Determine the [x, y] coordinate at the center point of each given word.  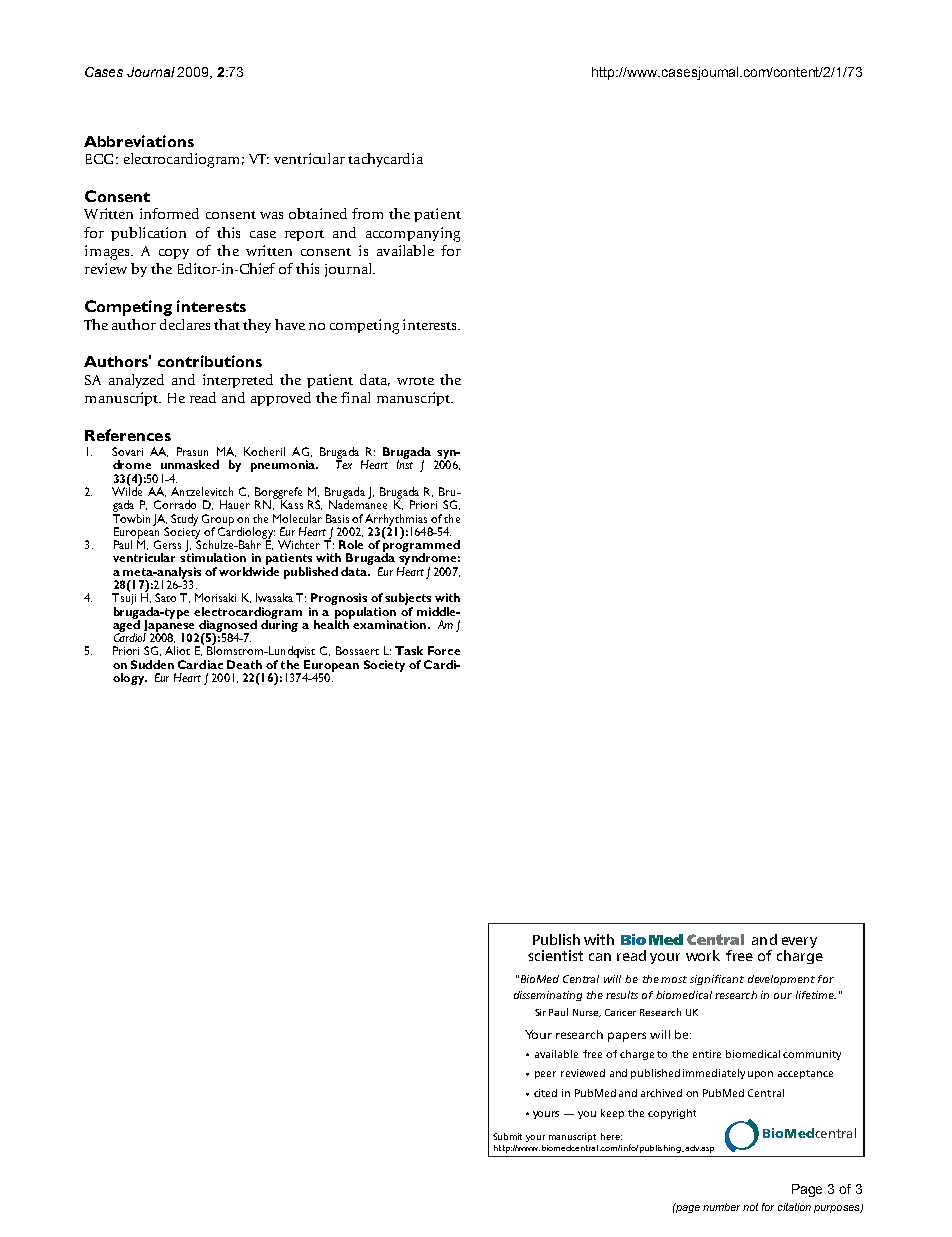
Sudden [152, 664]
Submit [507, 1136]
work [703, 955]
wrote [415, 381]
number [721, 1207]
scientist [555, 955]
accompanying [413, 234]
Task [409, 650]
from [367, 213]
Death [244, 664]
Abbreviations [139, 141]
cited [545, 1093]
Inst [405, 464]
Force [444, 650]
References [128, 435]
